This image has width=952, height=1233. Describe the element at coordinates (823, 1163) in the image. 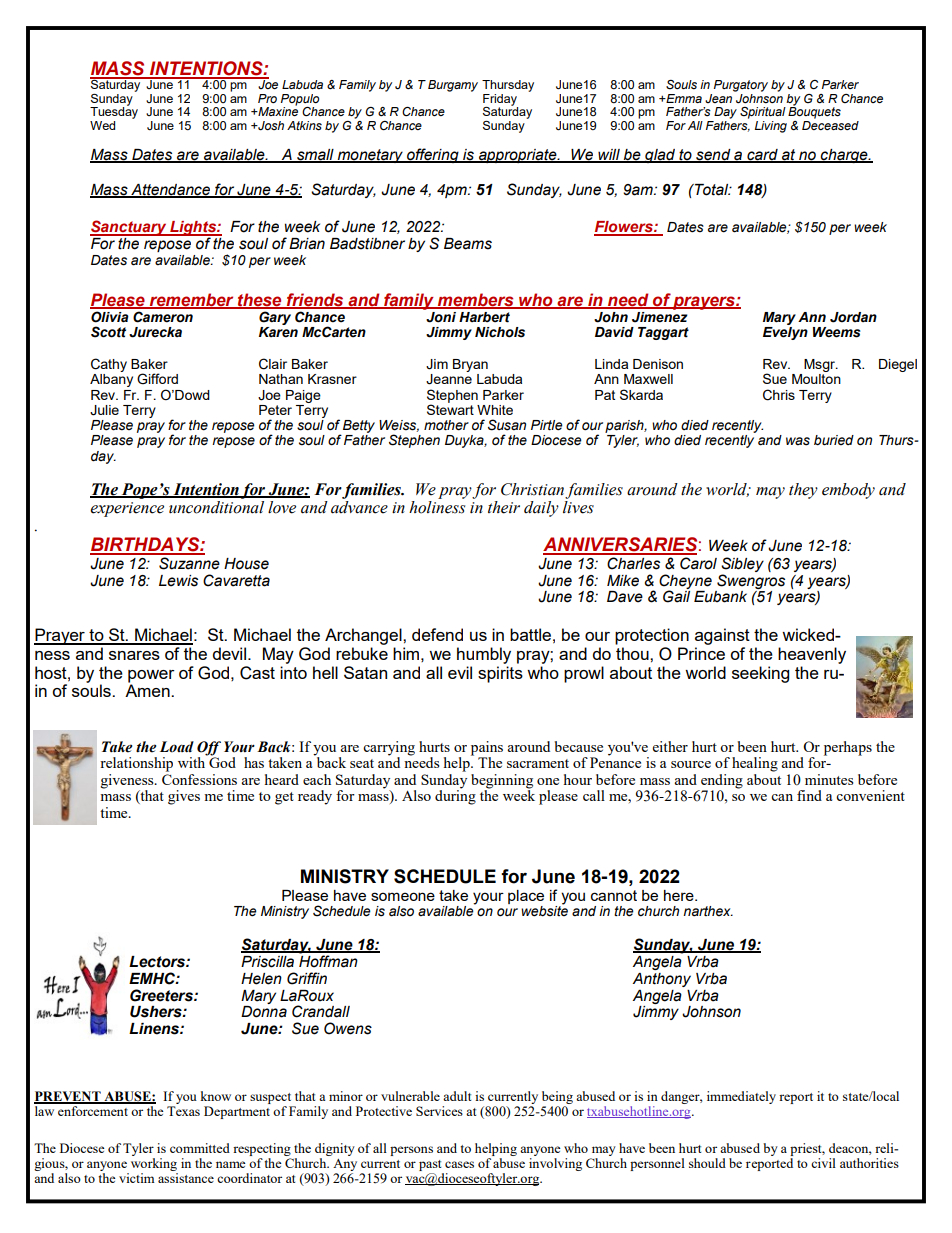

I see `civil` at that location.
